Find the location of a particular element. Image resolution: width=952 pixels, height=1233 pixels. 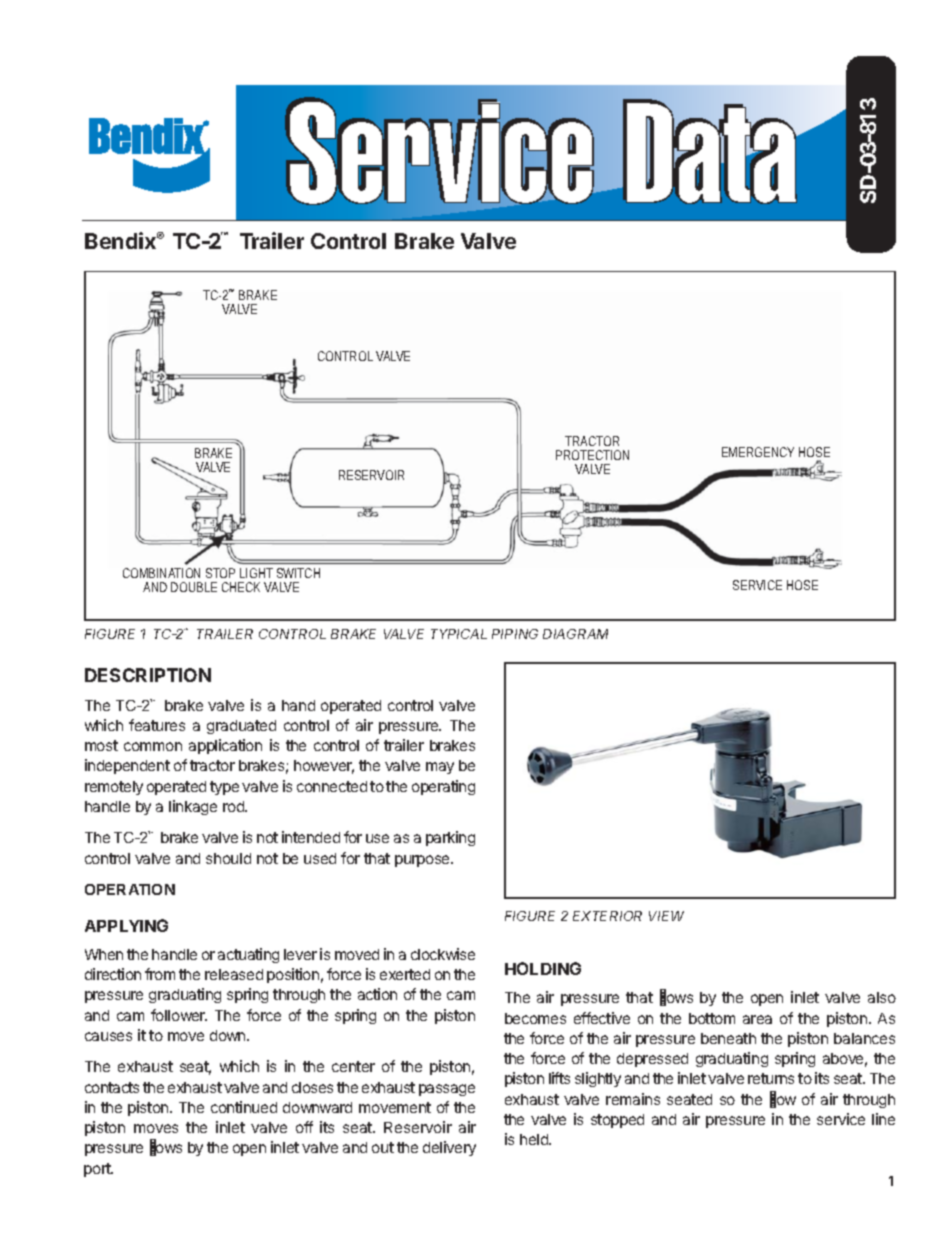

operating is located at coordinates (443, 787).
